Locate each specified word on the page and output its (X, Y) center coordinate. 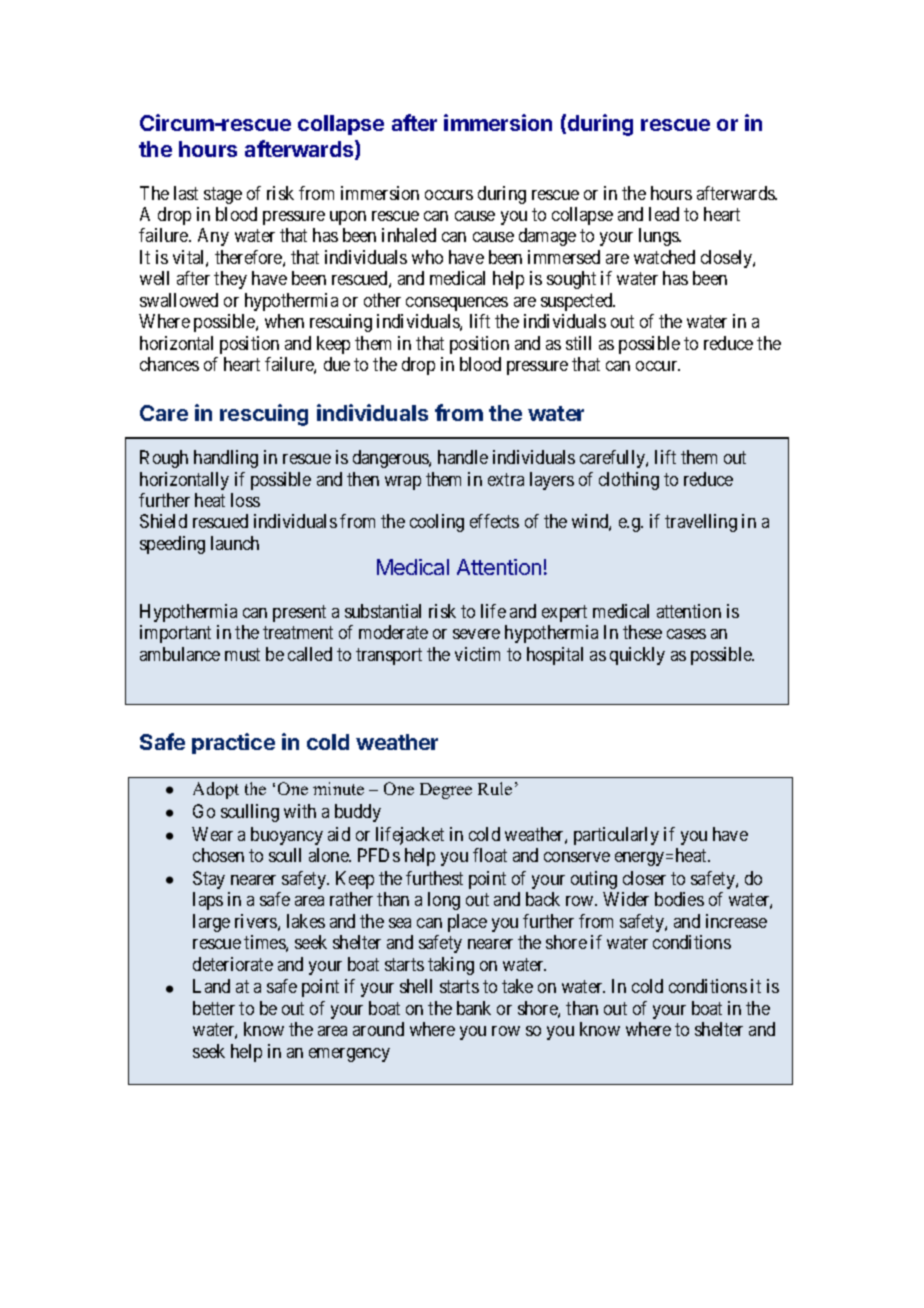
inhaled (409, 235)
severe (476, 634)
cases (686, 634)
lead (664, 214)
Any (213, 237)
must (242, 654)
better (214, 1008)
